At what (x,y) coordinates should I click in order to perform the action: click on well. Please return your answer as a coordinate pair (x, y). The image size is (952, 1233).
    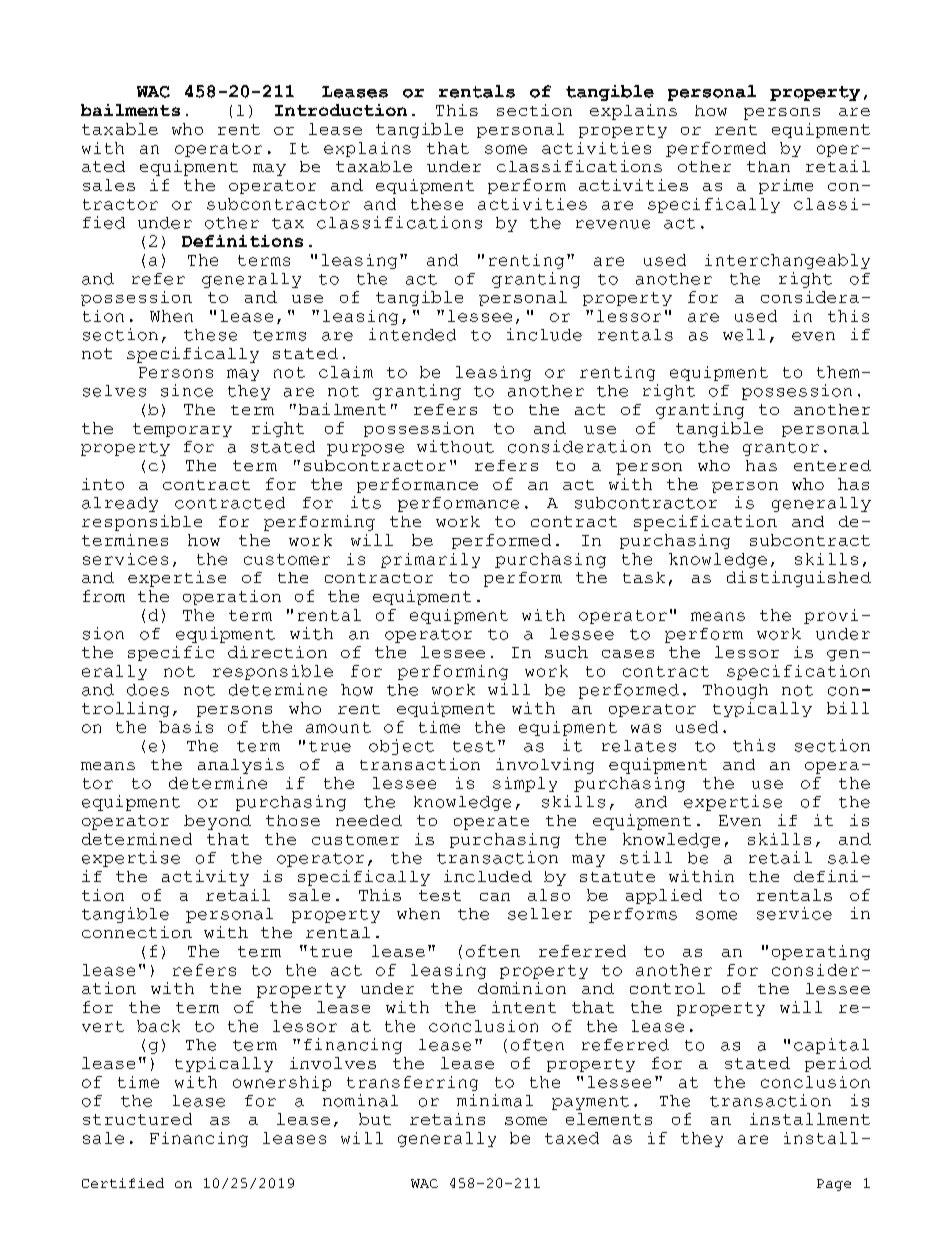
    Looking at the image, I should click on (744, 335).
